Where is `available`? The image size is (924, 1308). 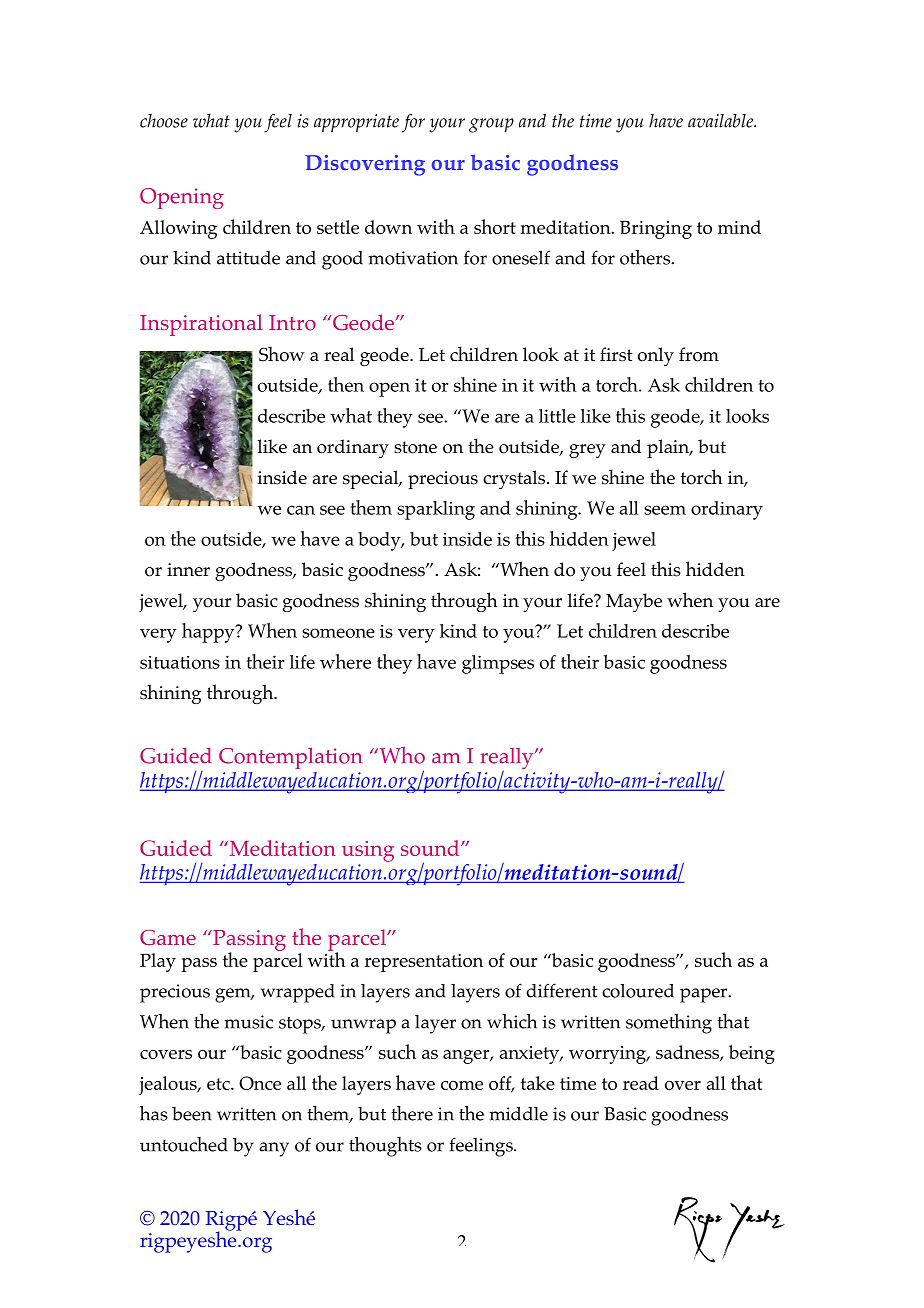 available is located at coordinates (722, 121).
